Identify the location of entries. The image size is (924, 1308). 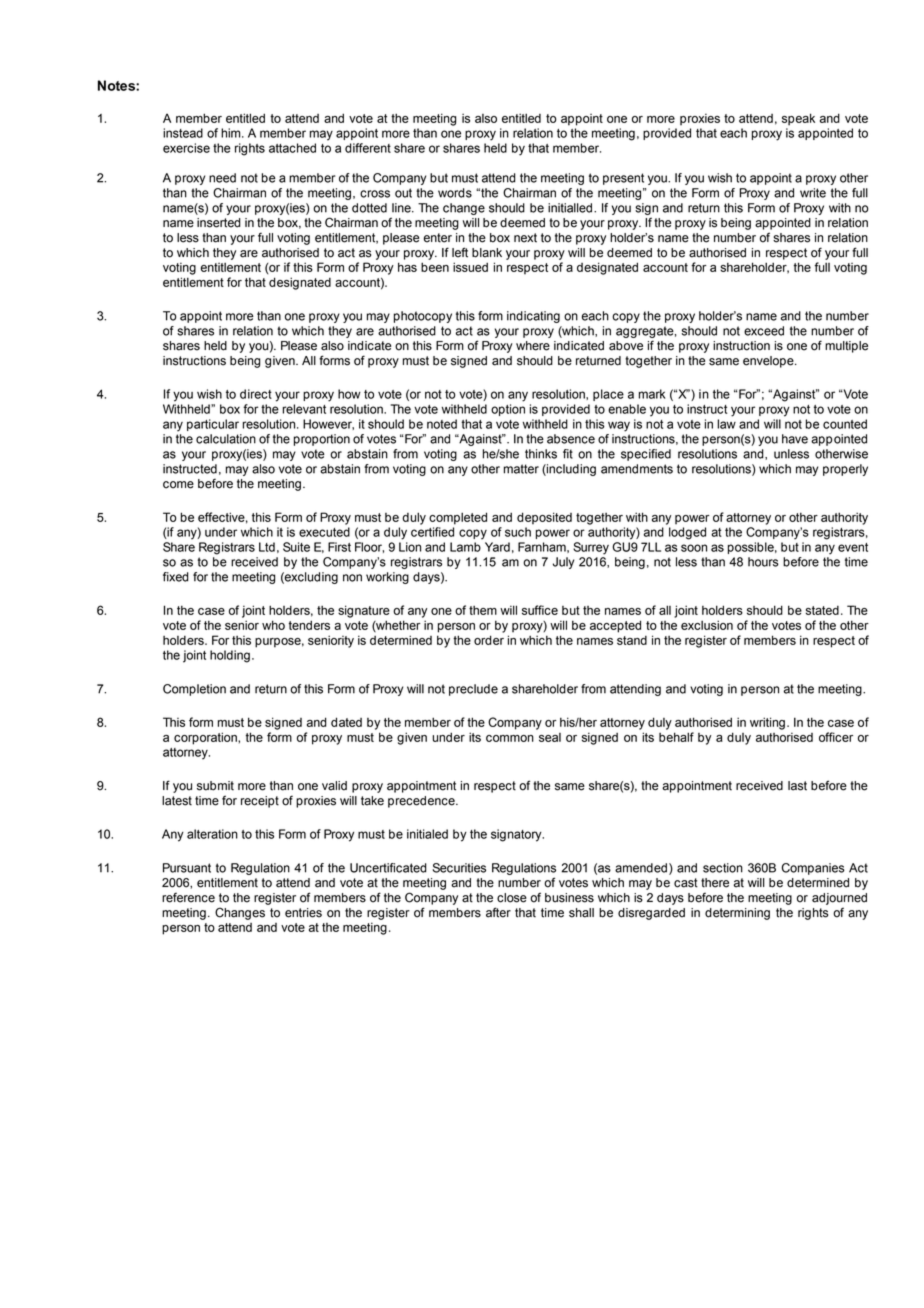
(303, 913).
